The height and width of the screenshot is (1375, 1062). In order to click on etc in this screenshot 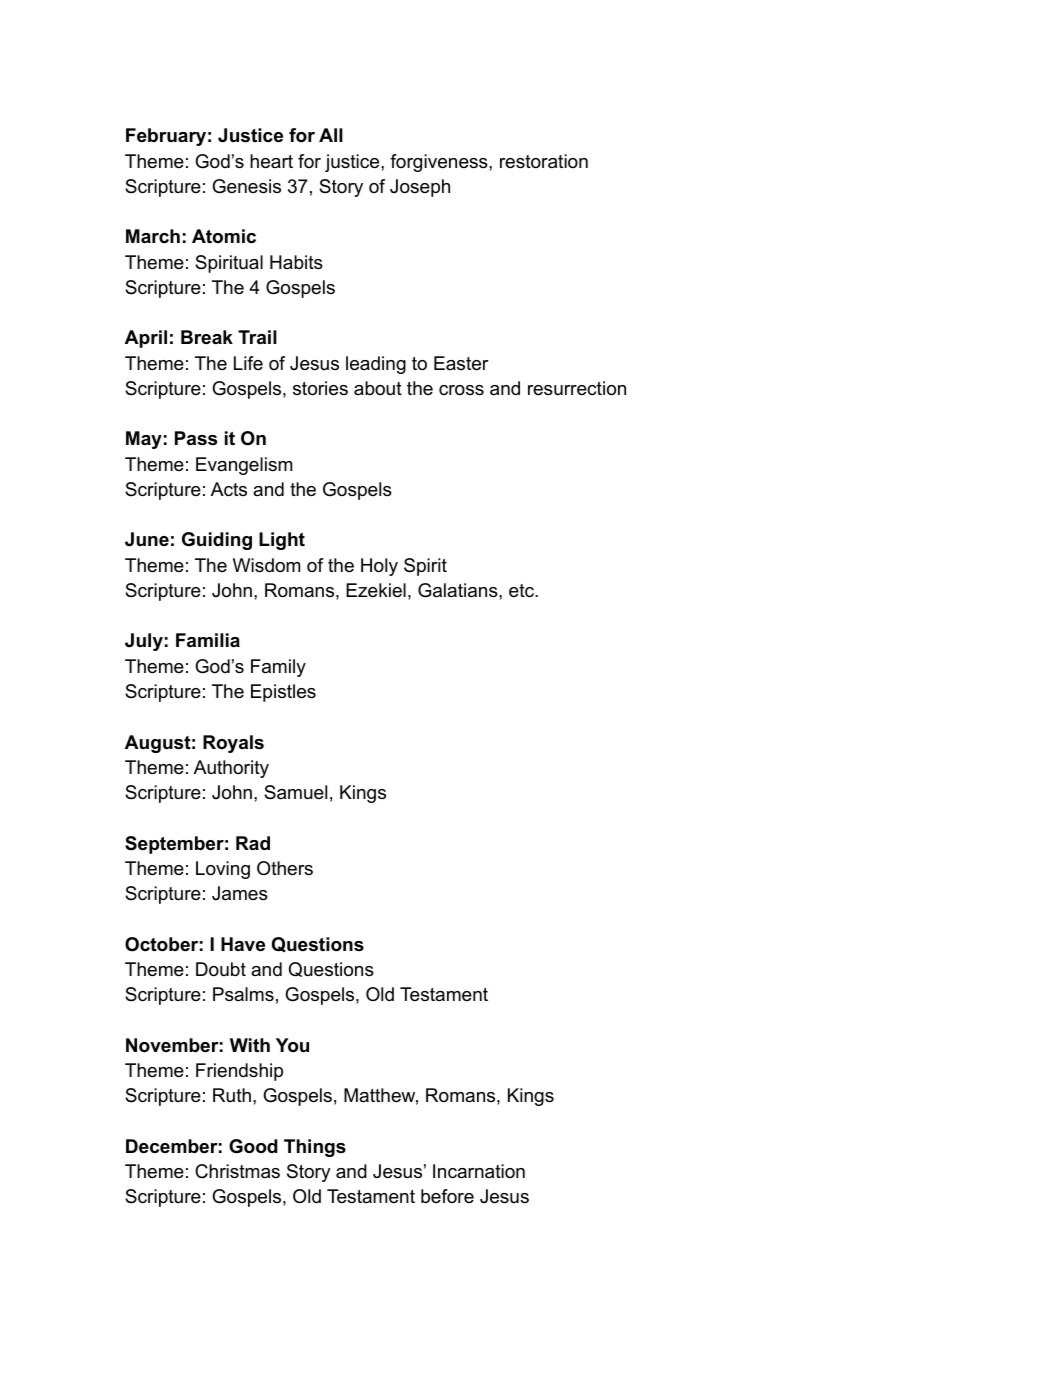, I will do `click(522, 590)`.
